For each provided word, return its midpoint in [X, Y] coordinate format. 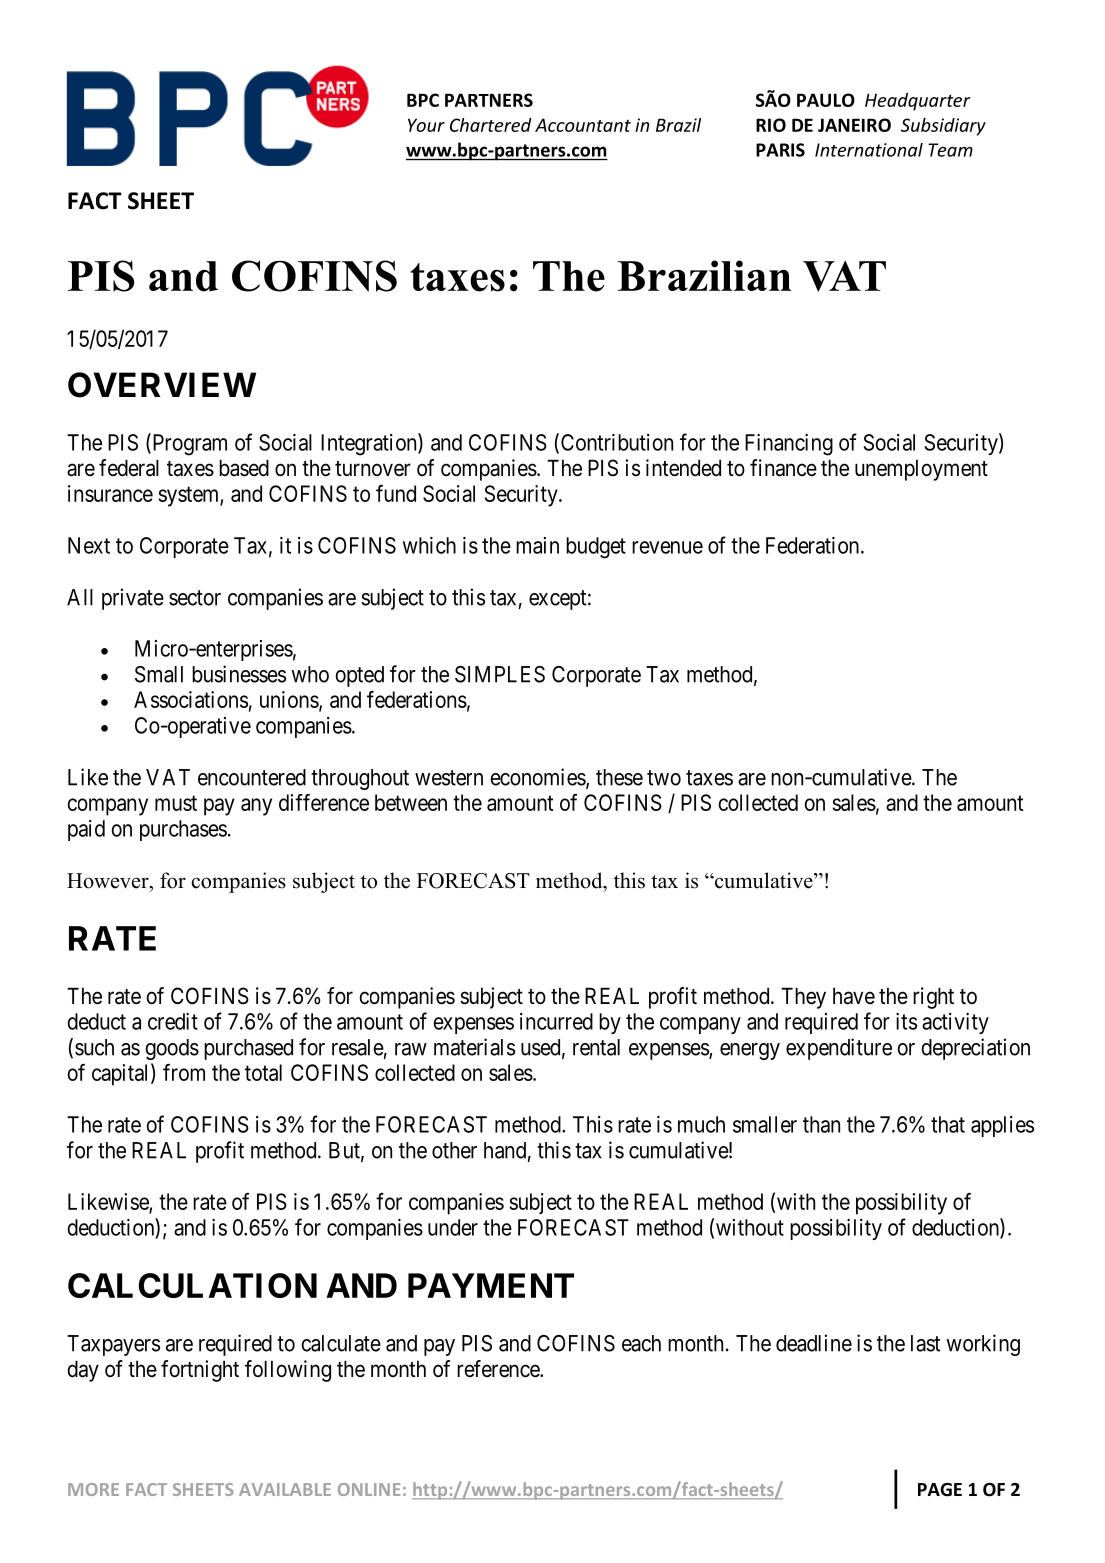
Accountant [583, 125]
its [906, 1021]
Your [426, 125]
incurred [556, 1021]
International [869, 150]
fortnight [200, 1371]
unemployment [921, 470]
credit [173, 1021]
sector [195, 598]
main [537, 545]
